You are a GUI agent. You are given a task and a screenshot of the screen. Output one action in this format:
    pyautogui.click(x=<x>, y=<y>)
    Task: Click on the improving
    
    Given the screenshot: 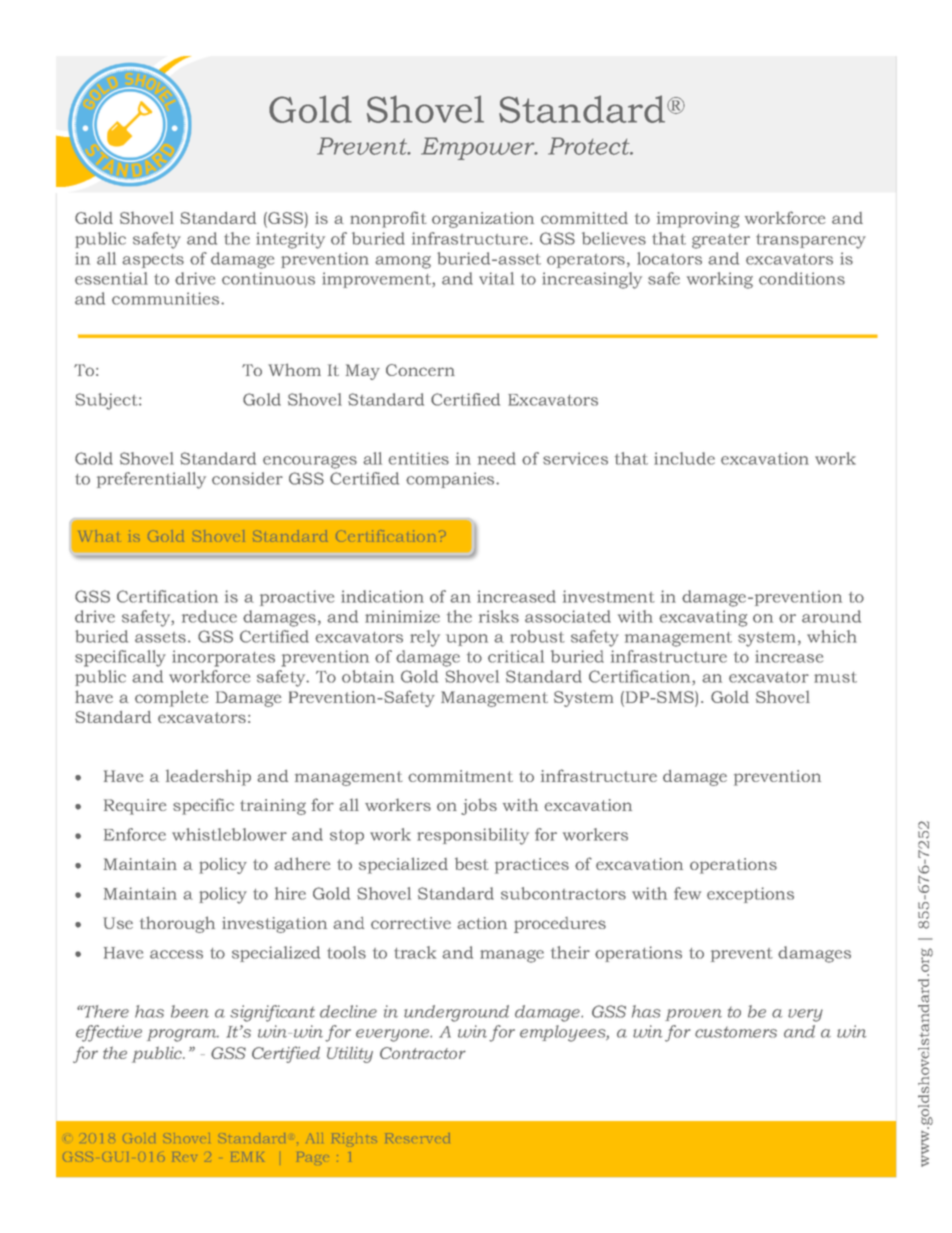 What is the action you would take?
    pyautogui.click(x=698, y=220)
